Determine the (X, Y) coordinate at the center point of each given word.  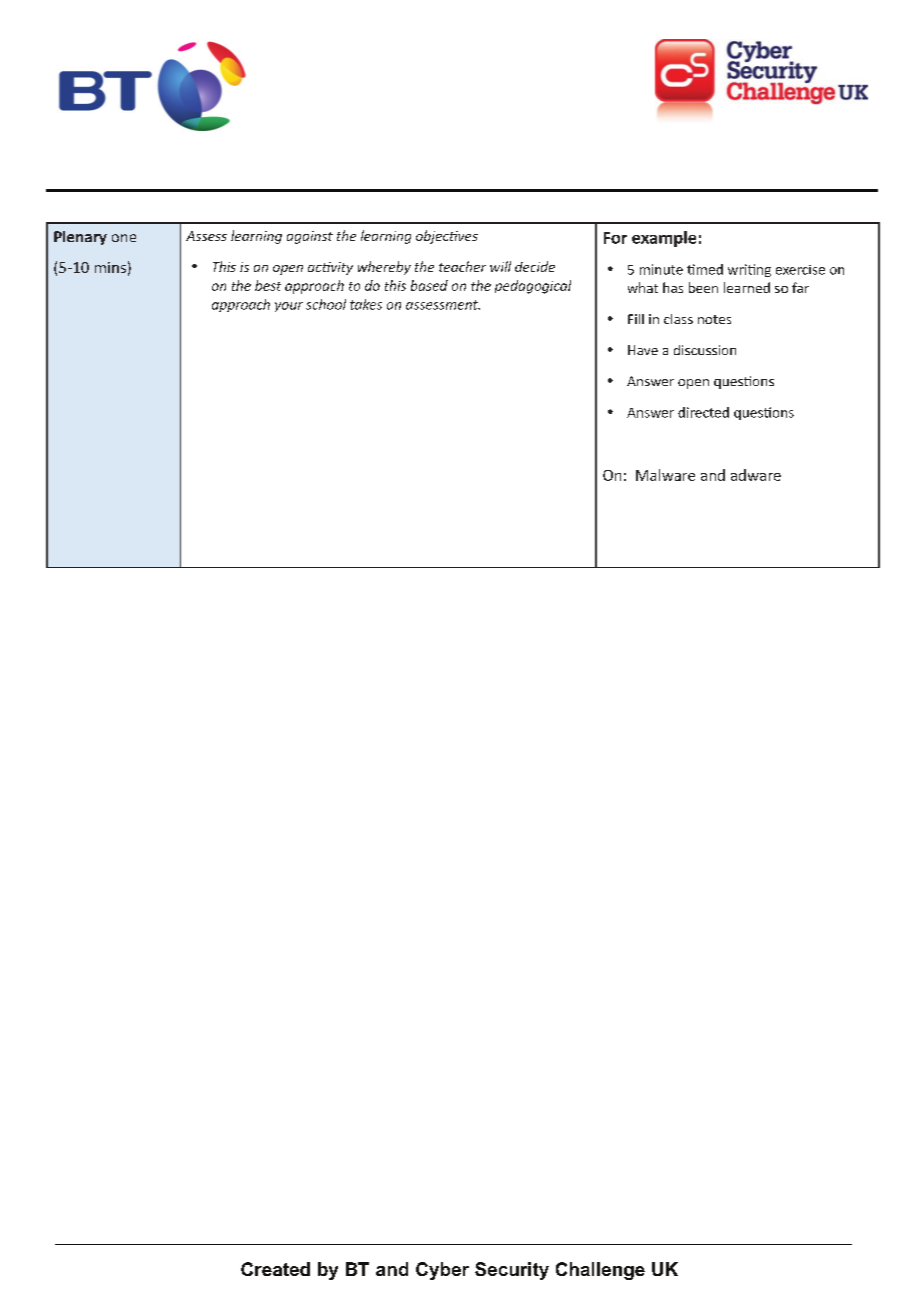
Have (643, 350)
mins (110, 267)
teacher (462, 266)
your (289, 307)
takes (366, 304)
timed (705, 269)
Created (275, 1269)
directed (703, 412)
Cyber (442, 1271)
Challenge (600, 1271)
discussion (705, 350)
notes (714, 319)
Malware (665, 475)
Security (512, 1271)
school (326, 304)
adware (756, 475)
